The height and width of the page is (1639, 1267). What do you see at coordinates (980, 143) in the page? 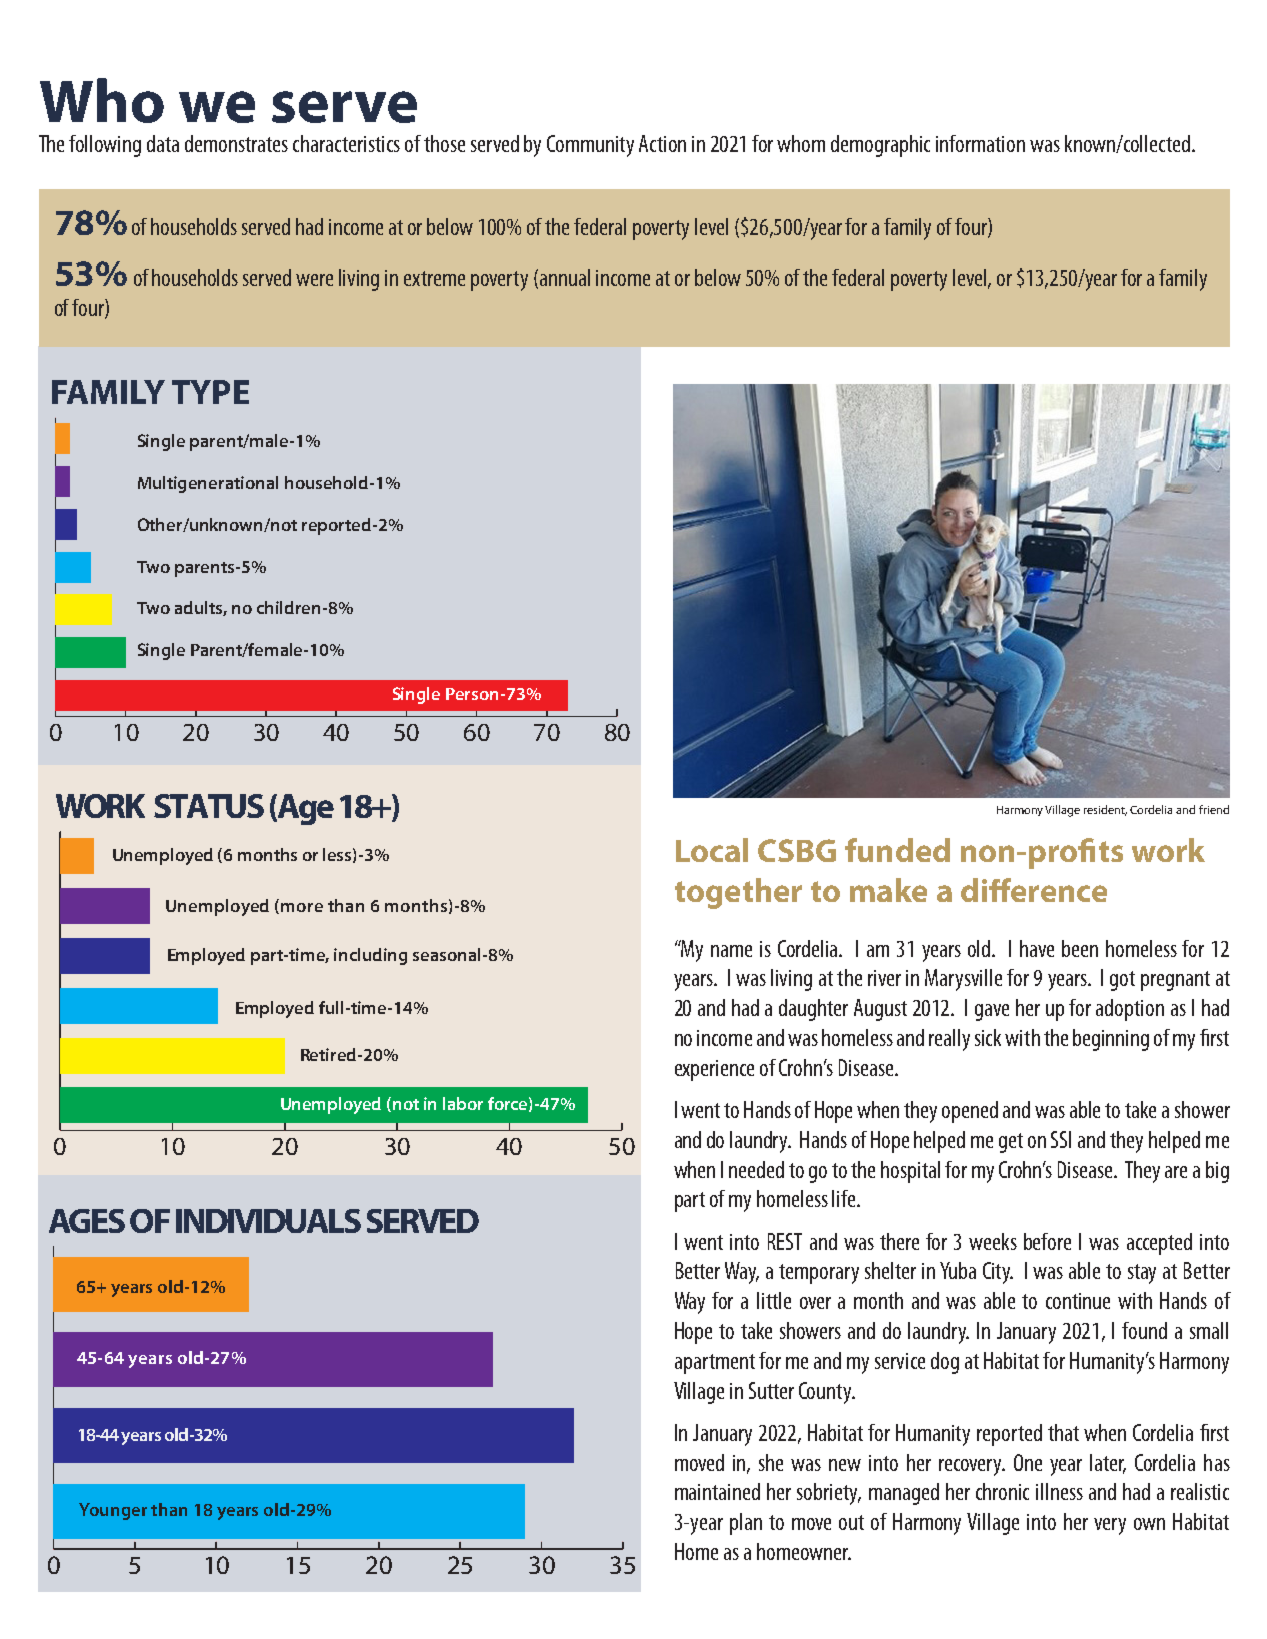
I see `information` at bounding box center [980, 143].
